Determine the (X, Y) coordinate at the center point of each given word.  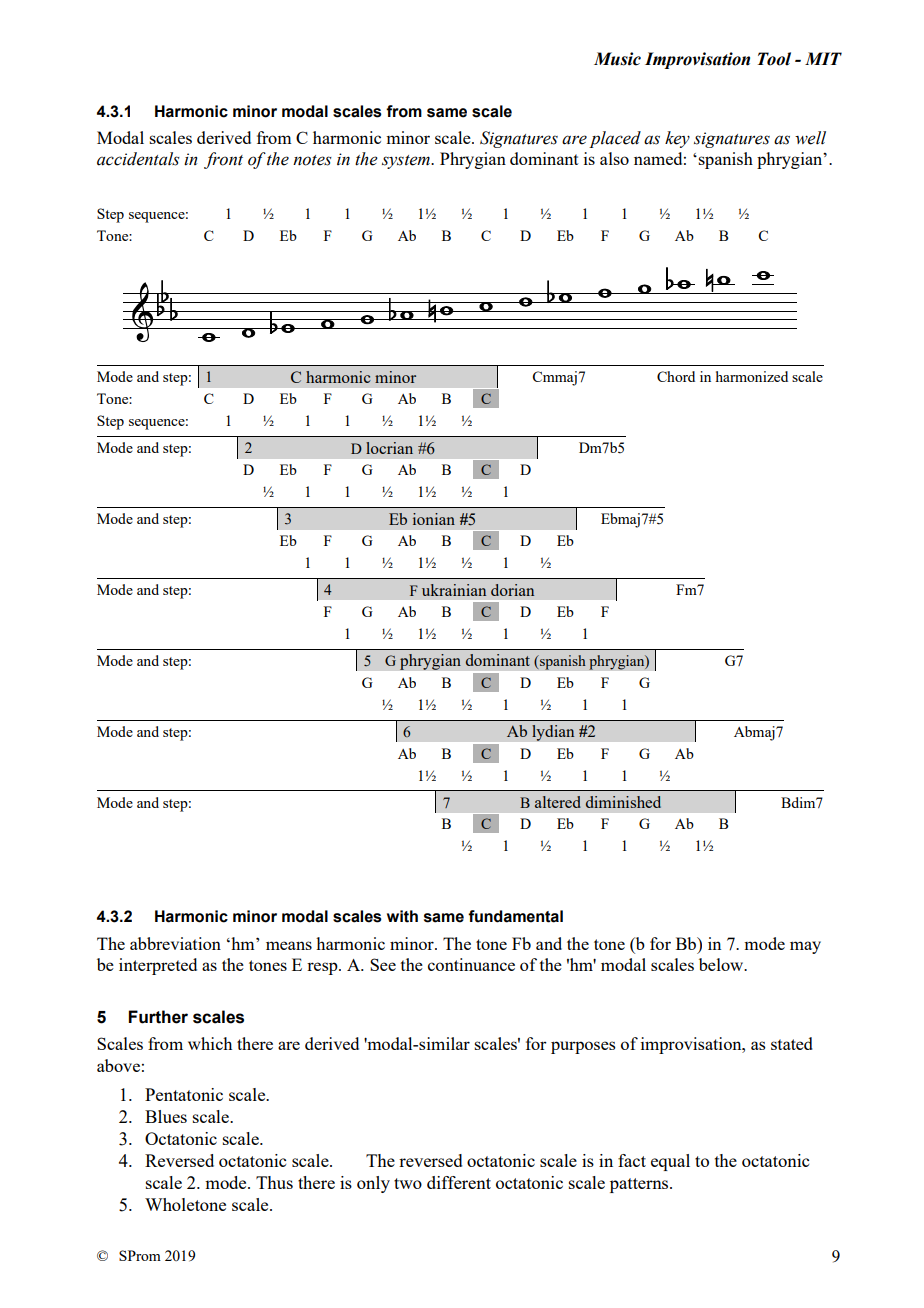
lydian (553, 733)
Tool (774, 59)
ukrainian (454, 590)
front (223, 160)
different (459, 1182)
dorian (512, 590)
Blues (166, 1116)
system (407, 162)
